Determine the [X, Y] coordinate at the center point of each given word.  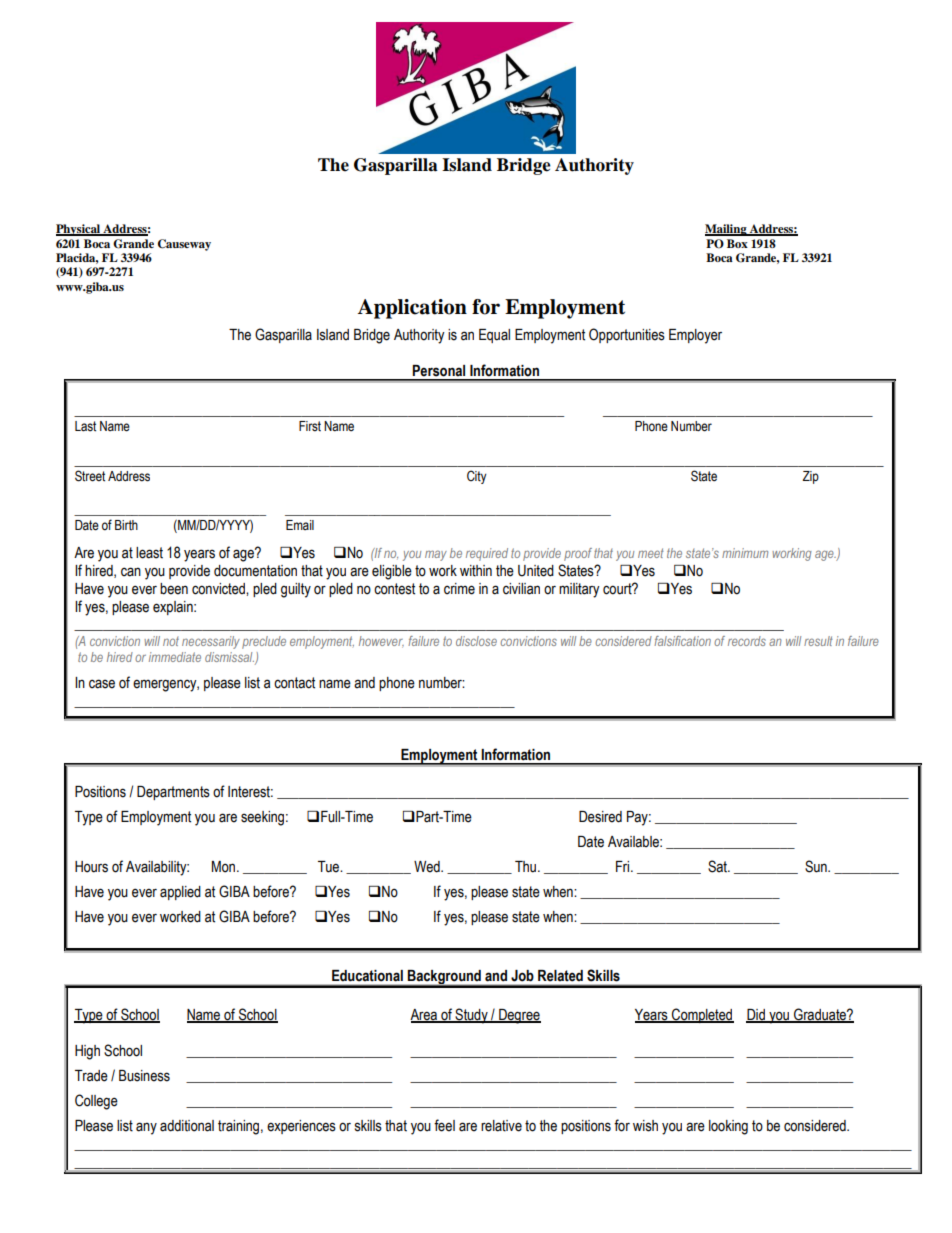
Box [737, 243]
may [436, 555]
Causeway [184, 245]
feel [444, 1125]
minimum [745, 553]
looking [728, 1127]
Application [412, 309]
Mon [225, 867]
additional [187, 1126]
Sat [718, 866]
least [149, 553]
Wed [428, 867]
